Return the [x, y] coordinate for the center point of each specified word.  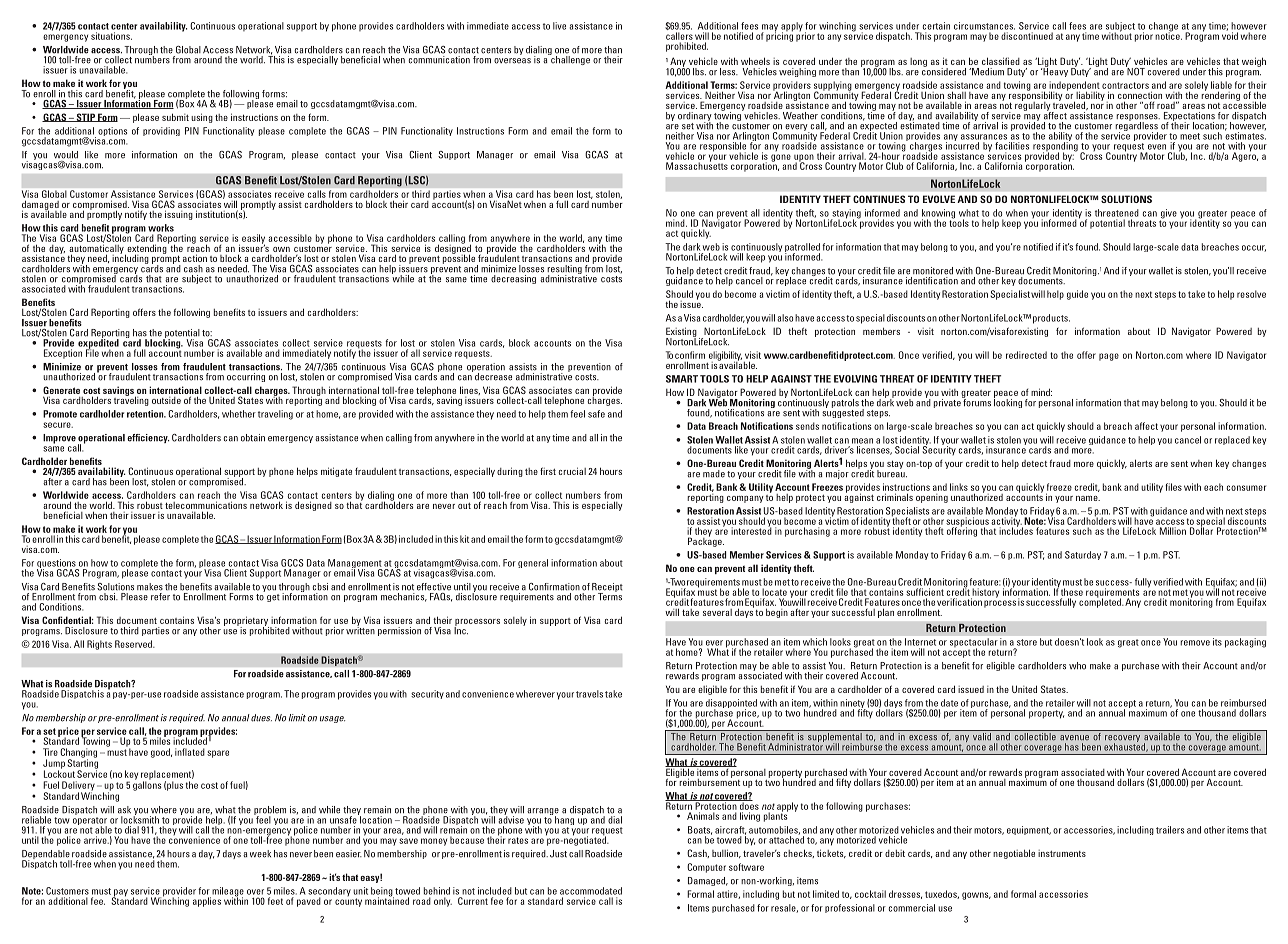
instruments [1062, 853]
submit [175, 117]
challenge [569, 59]
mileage [228, 893]
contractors [1125, 85]
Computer [706, 868]
